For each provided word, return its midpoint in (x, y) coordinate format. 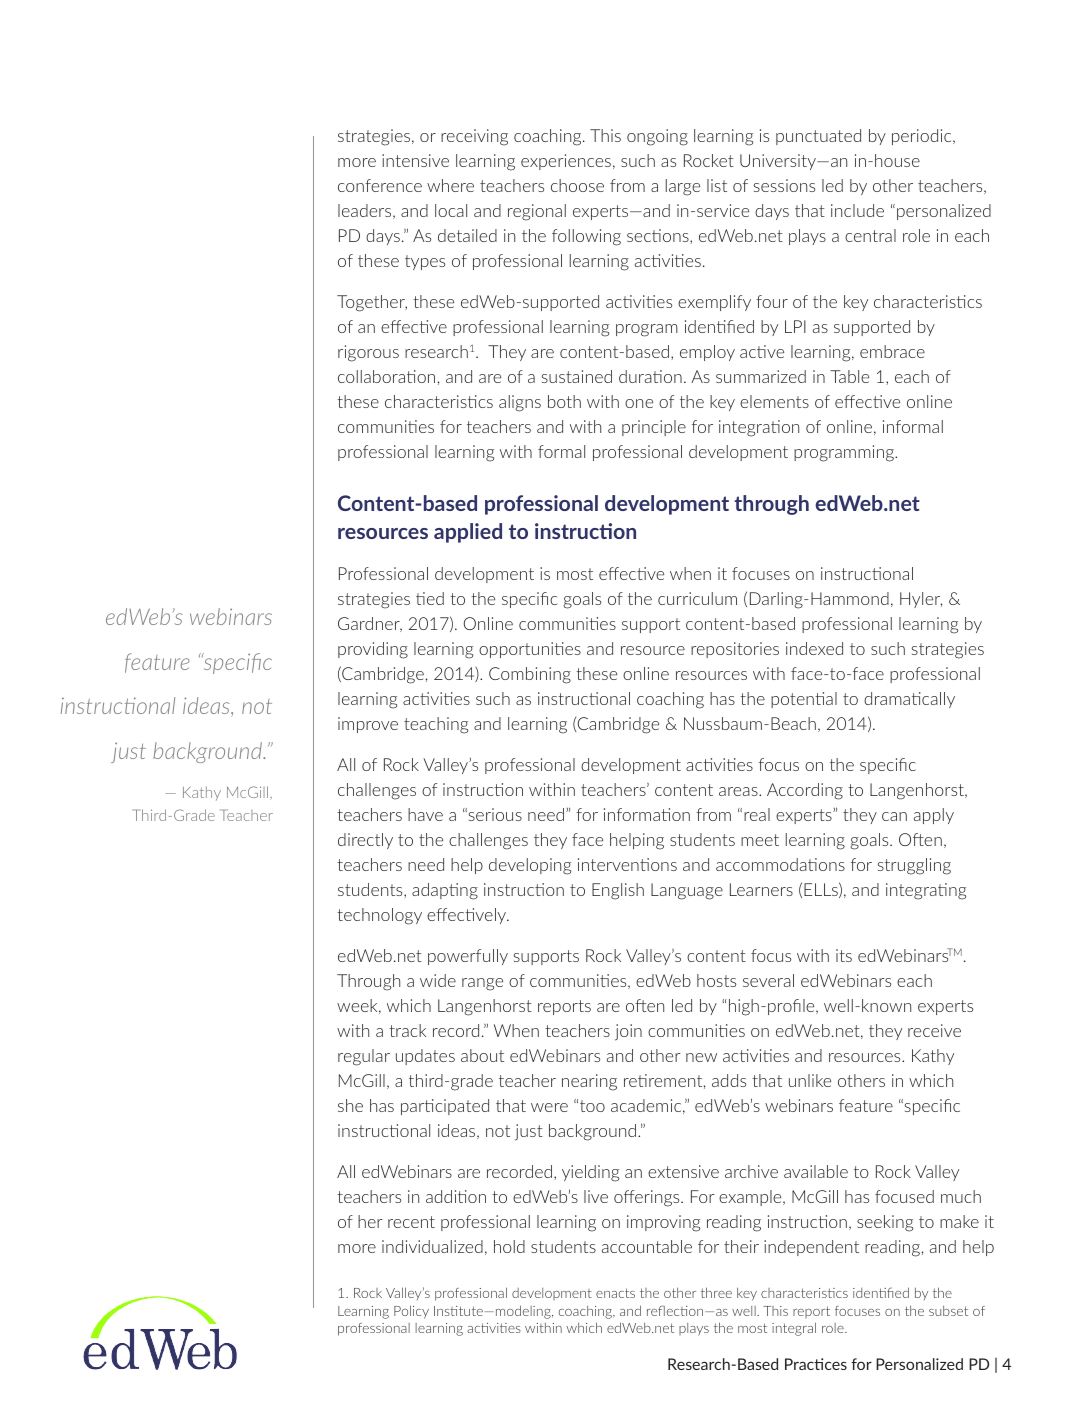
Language (687, 891)
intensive (415, 160)
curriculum (697, 598)
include (857, 210)
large (683, 187)
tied (430, 598)
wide (438, 980)
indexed (814, 648)
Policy (411, 1312)
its (844, 955)
